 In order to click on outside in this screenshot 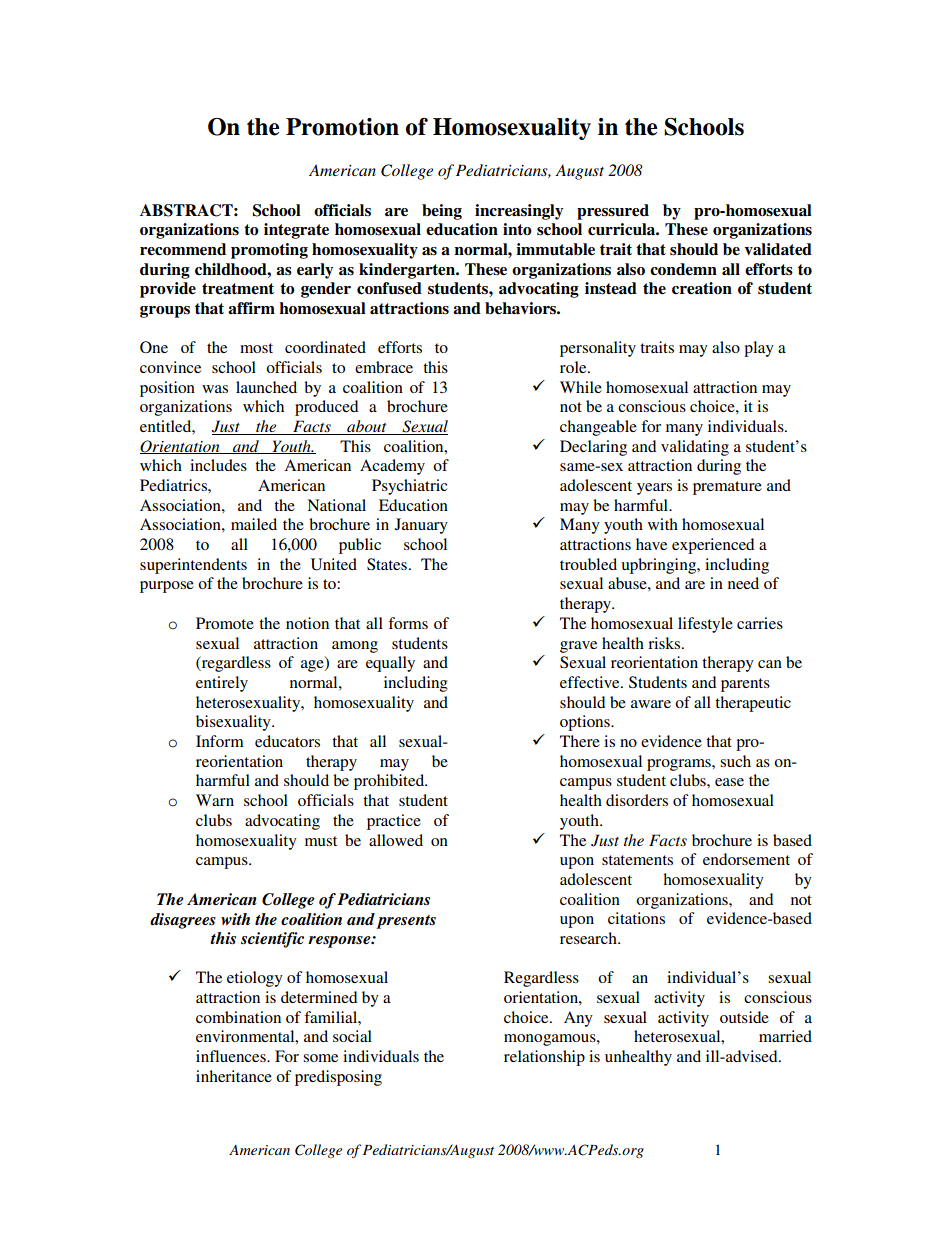, I will do `click(744, 1017)`.
